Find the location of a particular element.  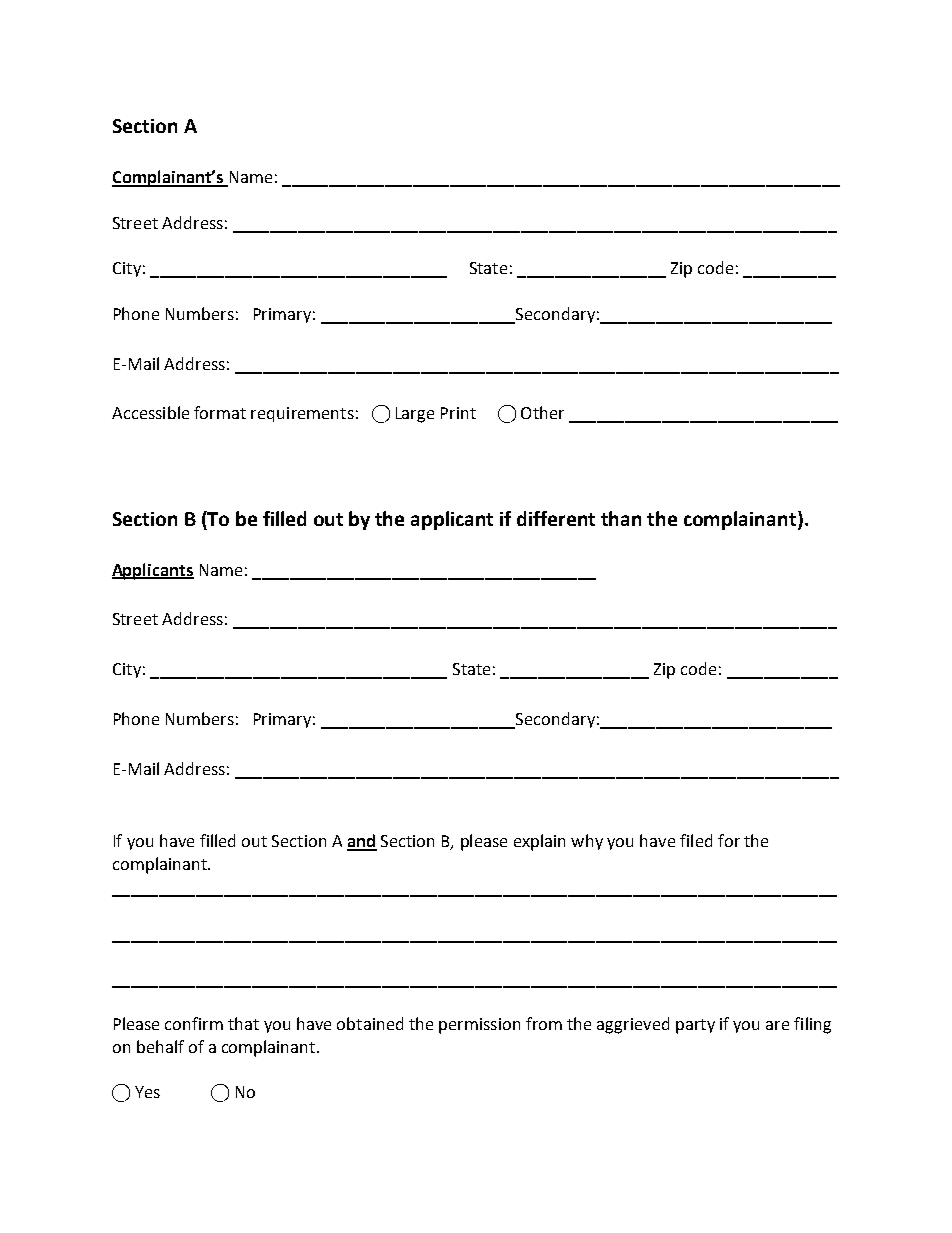

Other is located at coordinates (542, 412).
